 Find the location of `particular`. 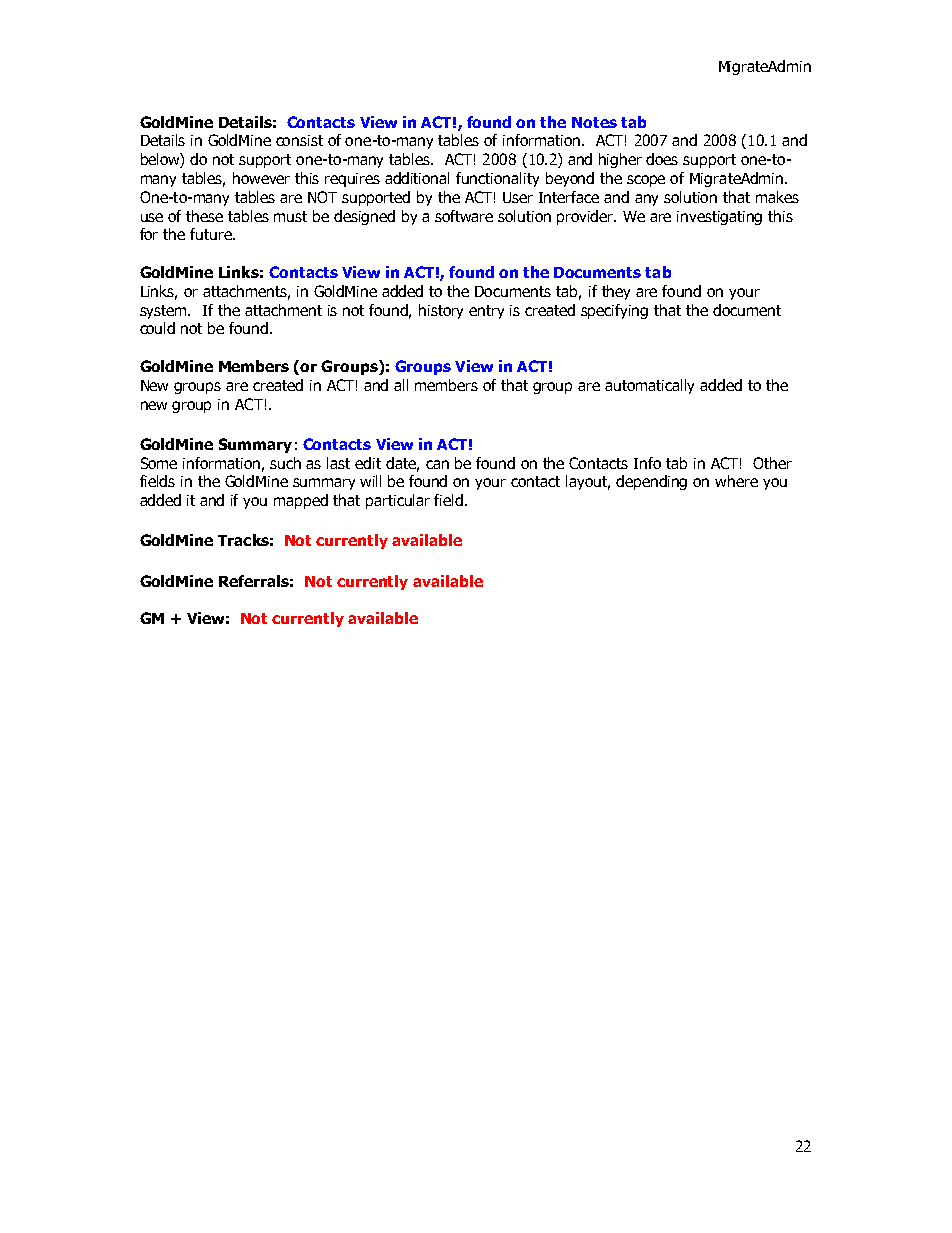

particular is located at coordinates (398, 501).
